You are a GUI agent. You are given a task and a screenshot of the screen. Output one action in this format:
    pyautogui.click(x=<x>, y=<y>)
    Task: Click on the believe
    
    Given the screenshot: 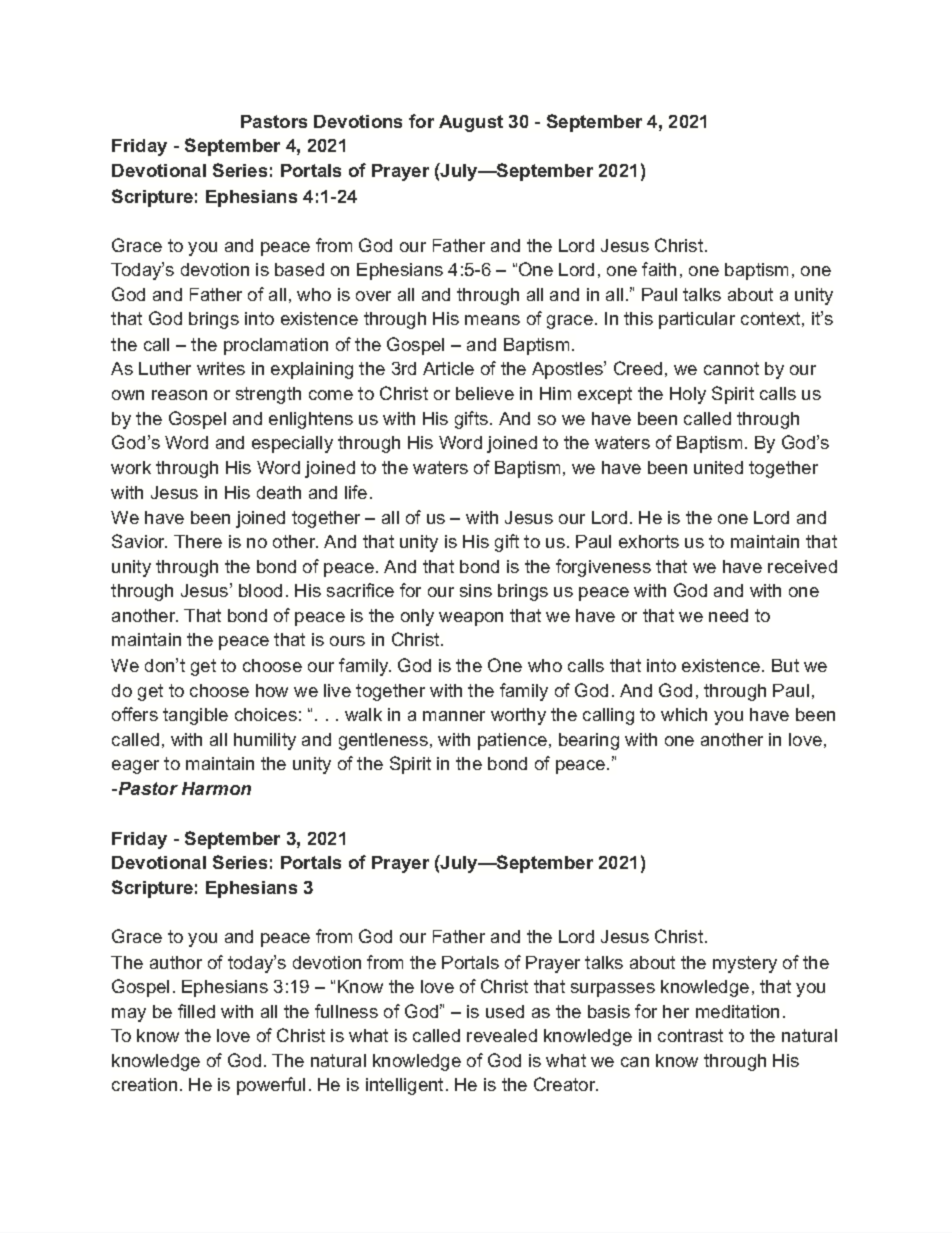 What is the action you would take?
    pyautogui.click(x=485, y=393)
